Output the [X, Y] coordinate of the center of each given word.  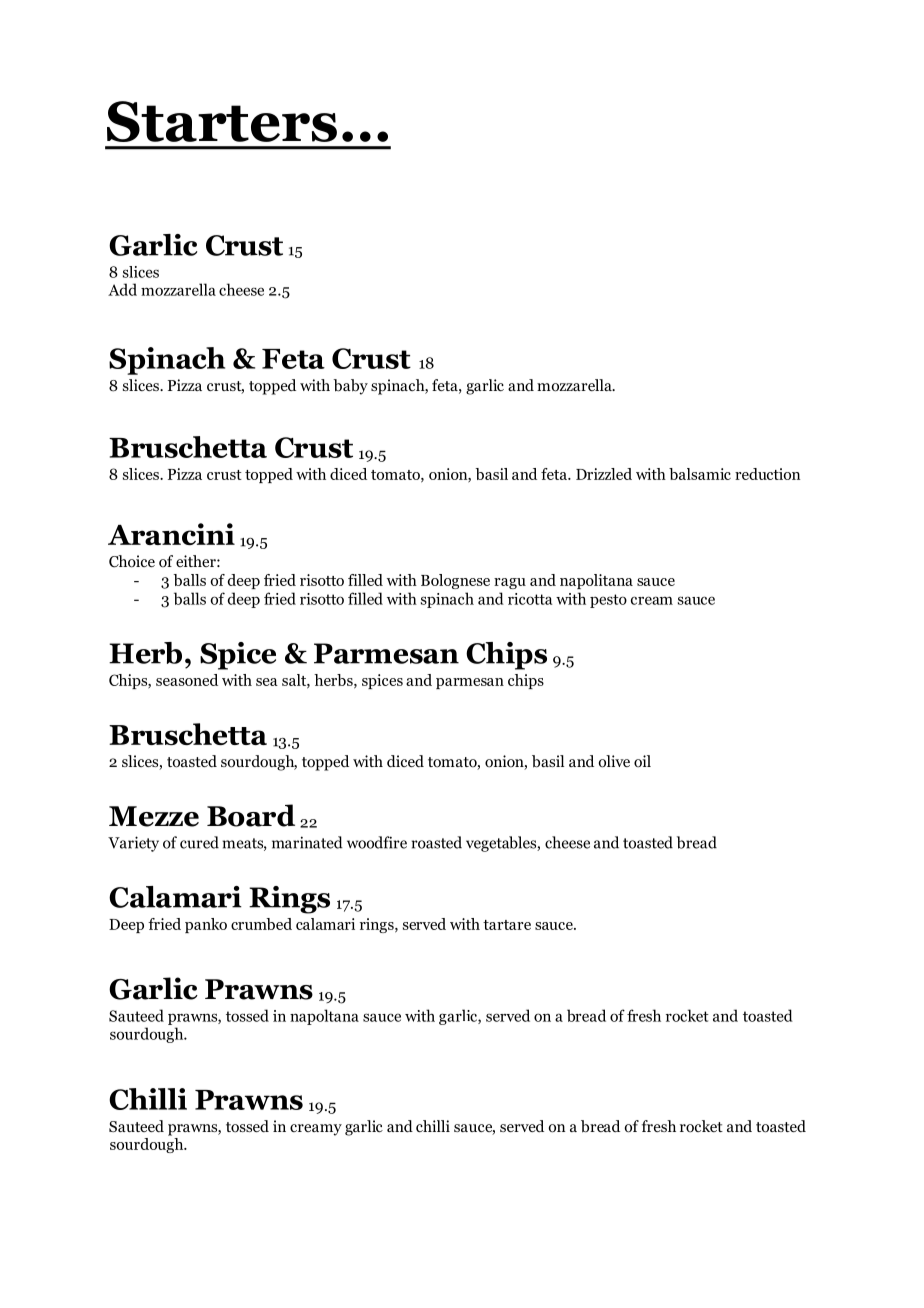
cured [199, 842]
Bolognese [455, 581]
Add [122, 289]
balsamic [700, 474]
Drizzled [604, 474]
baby [350, 387]
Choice [132, 561]
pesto [608, 601]
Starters [222, 121]
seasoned [187, 680]
